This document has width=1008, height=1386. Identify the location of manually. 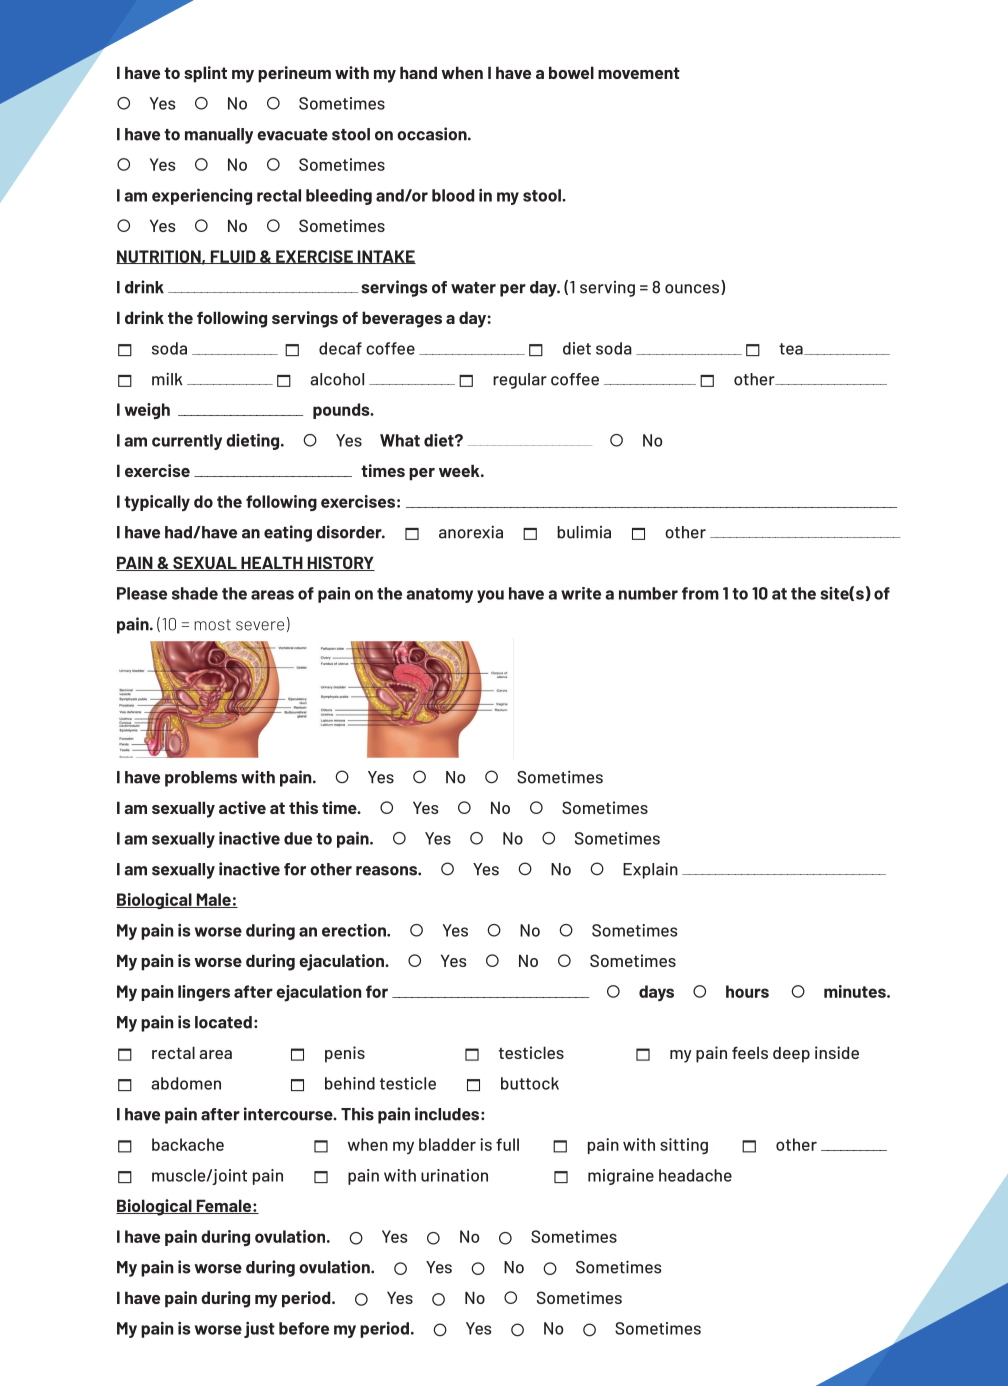
(219, 136).
